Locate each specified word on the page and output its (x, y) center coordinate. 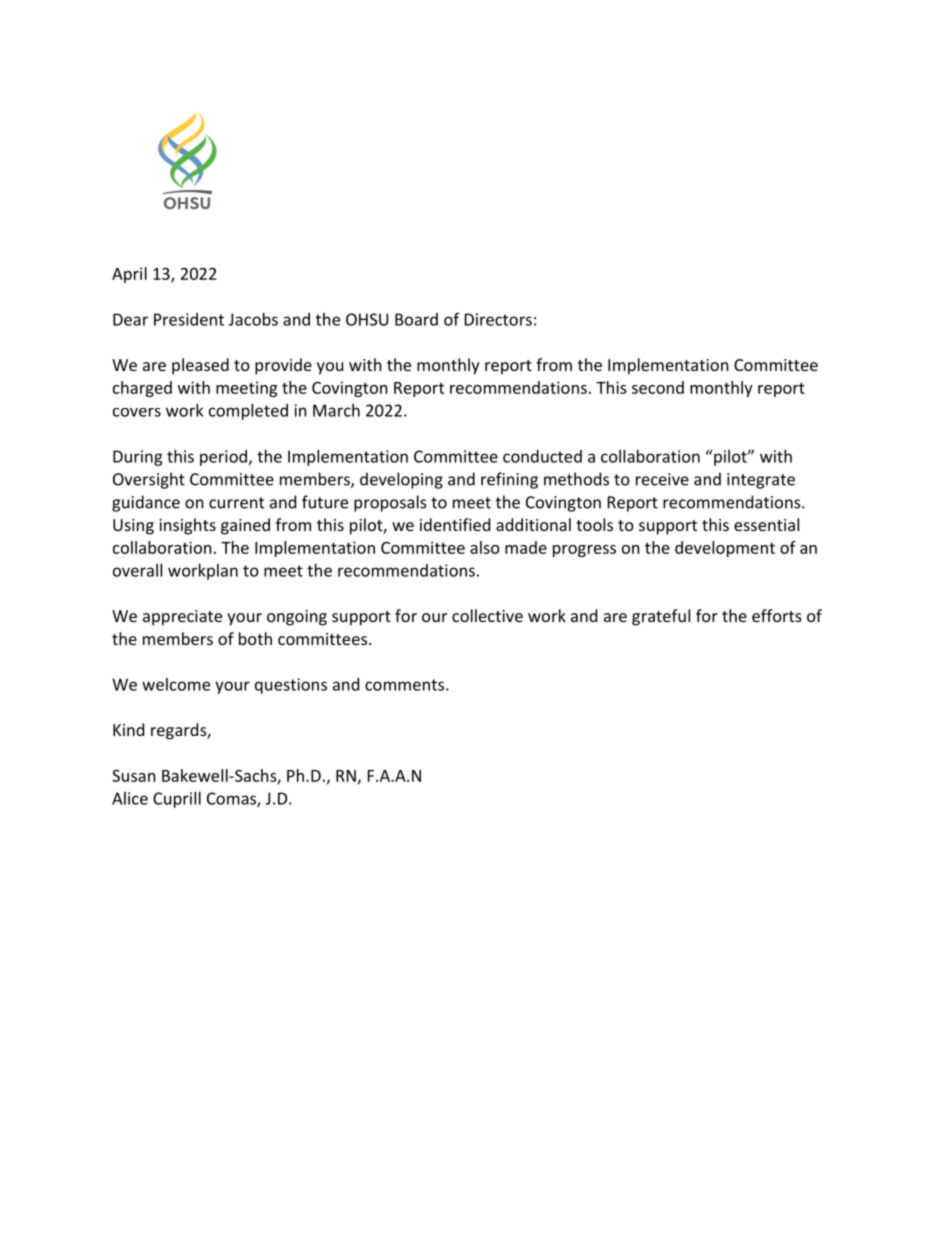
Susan (134, 775)
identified (455, 524)
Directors (498, 319)
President (189, 319)
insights (187, 526)
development (725, 549)
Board (416, 319)
